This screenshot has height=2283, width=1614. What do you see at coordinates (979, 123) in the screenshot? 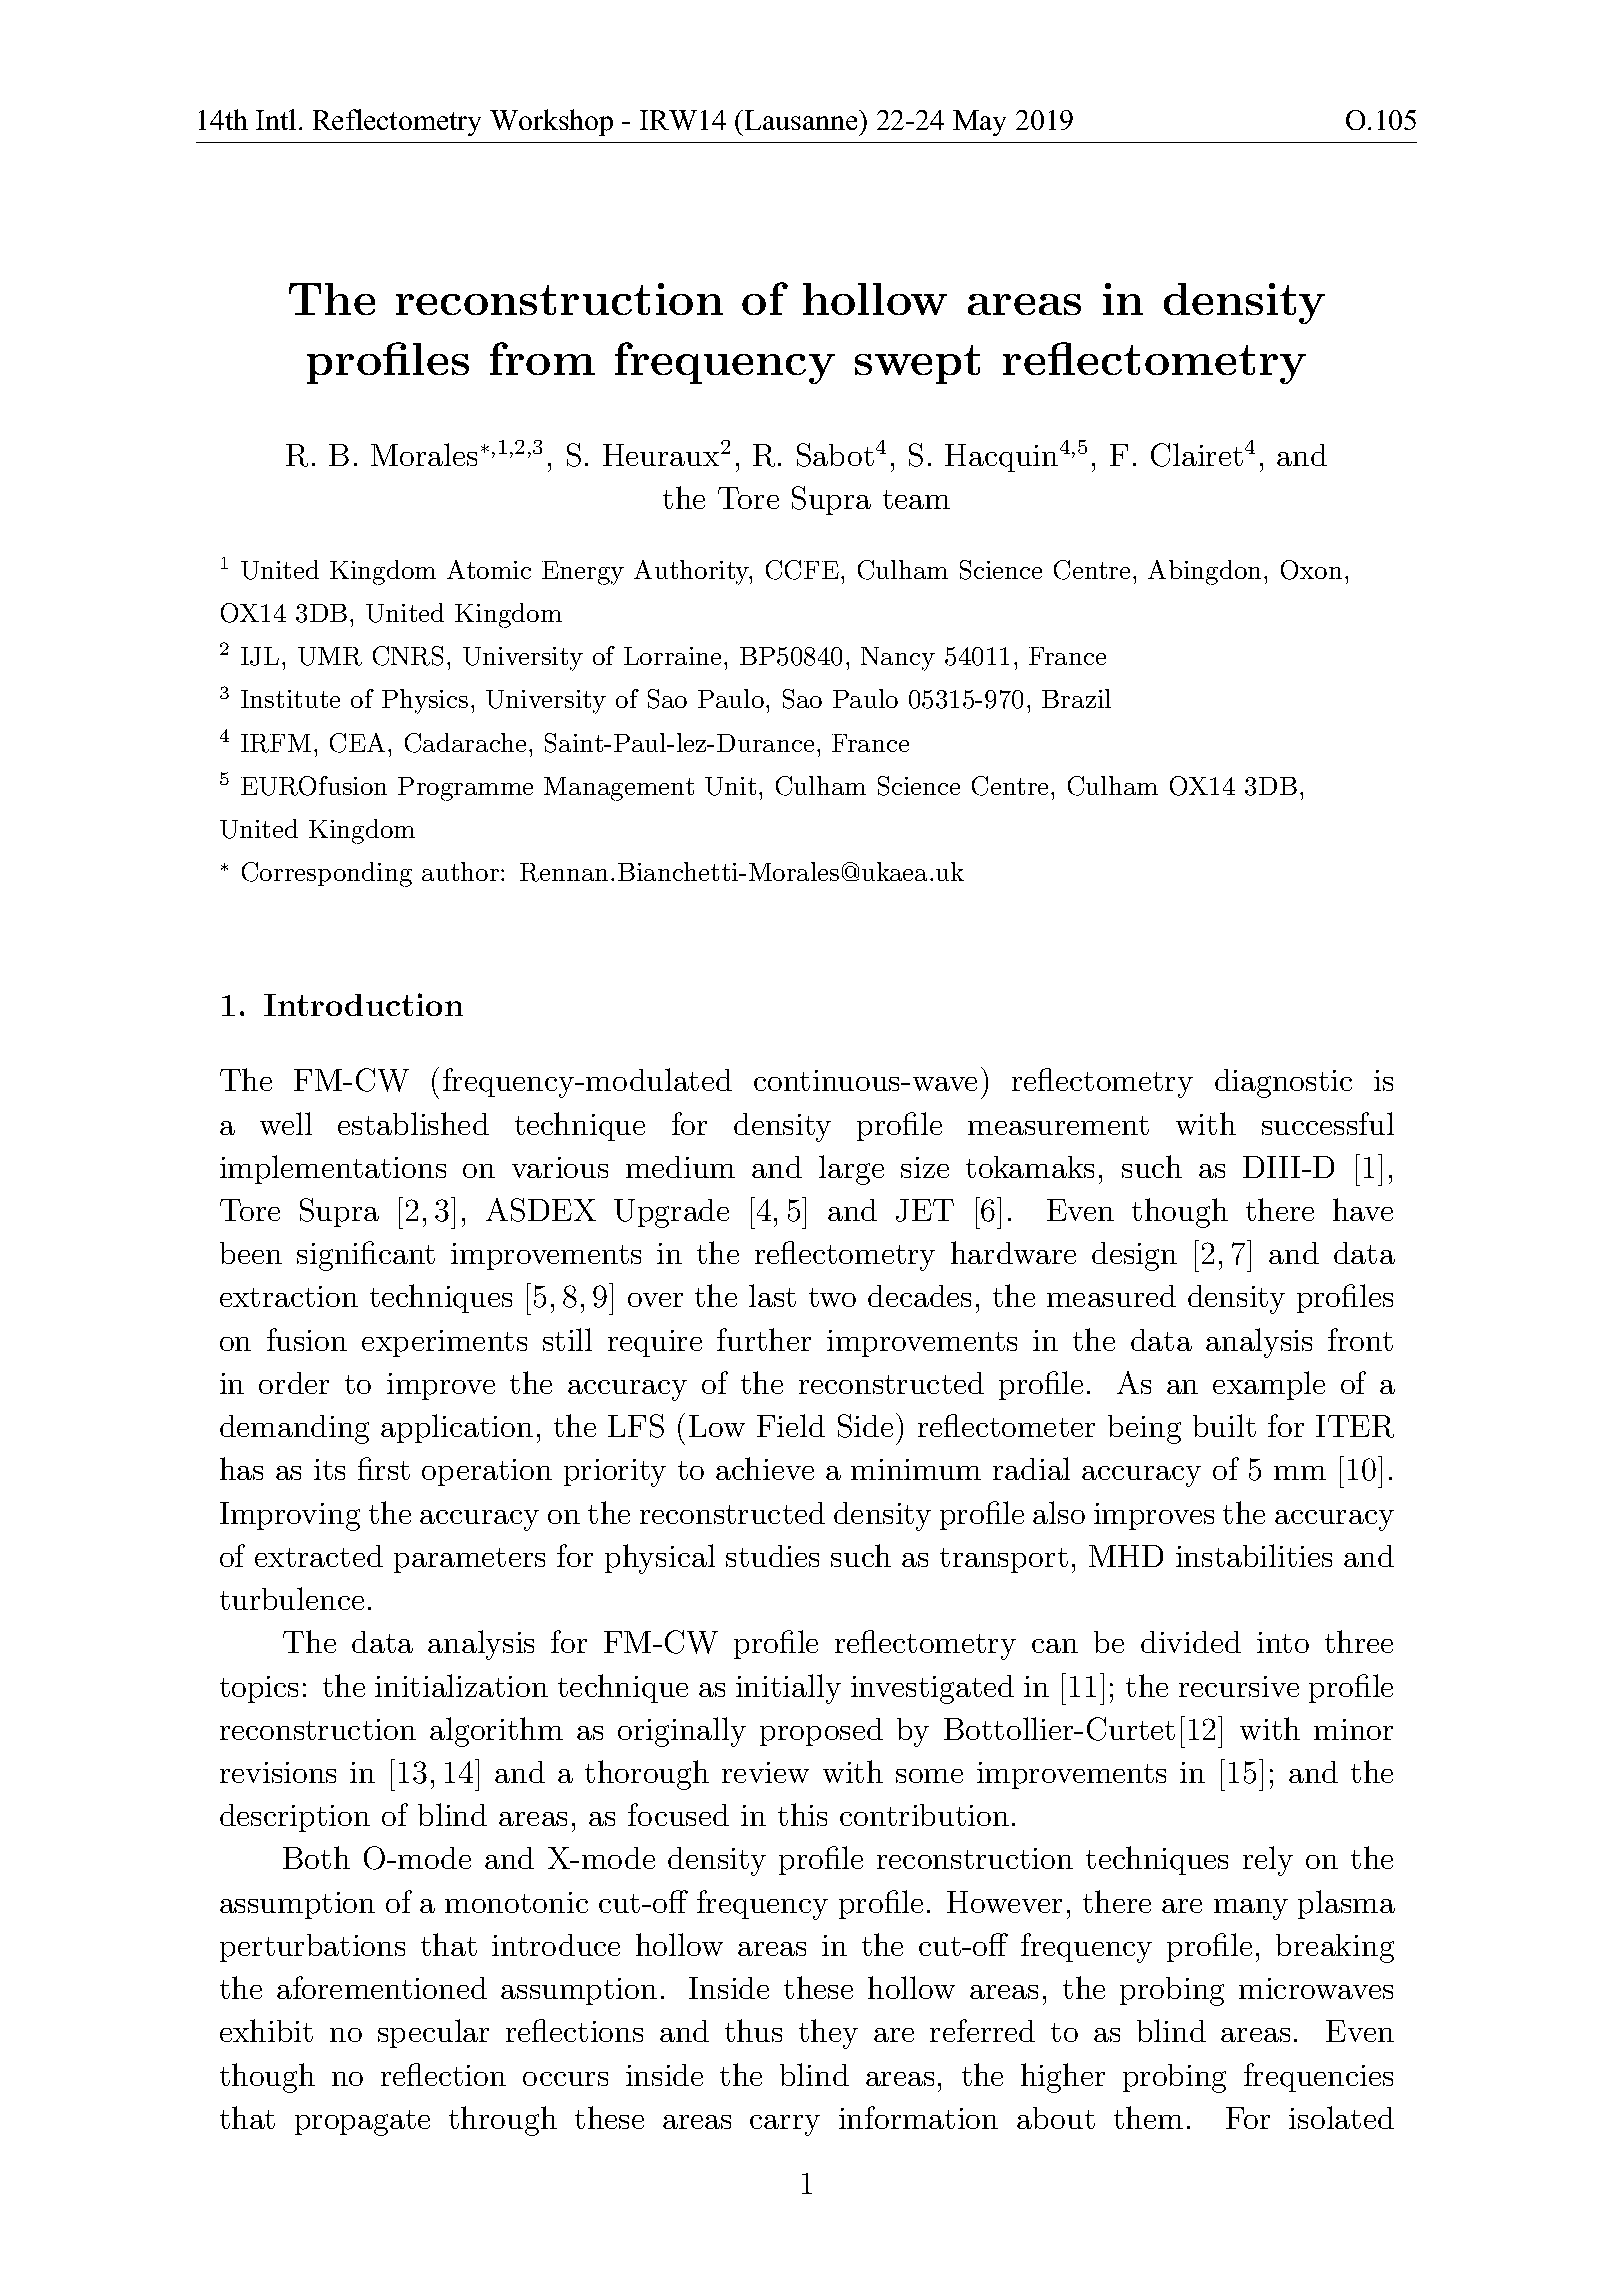
I see `May` at bounding box center [979, 123].
